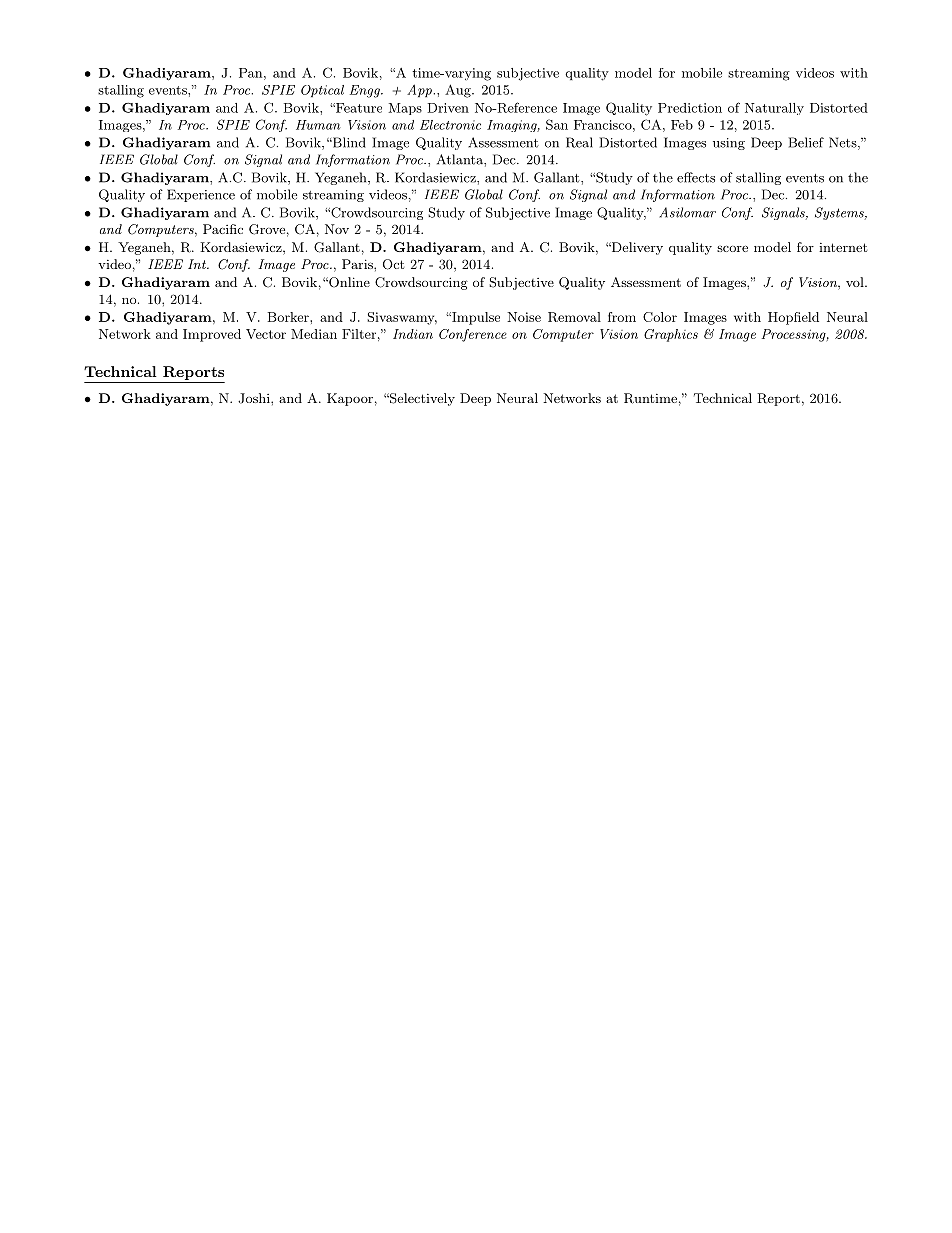 Image resolution: width=952 pixels, height=1233 pixels. What do you see at coordinates (732, 248) in the document?
I see `score` at bounding box center [732, 248].
